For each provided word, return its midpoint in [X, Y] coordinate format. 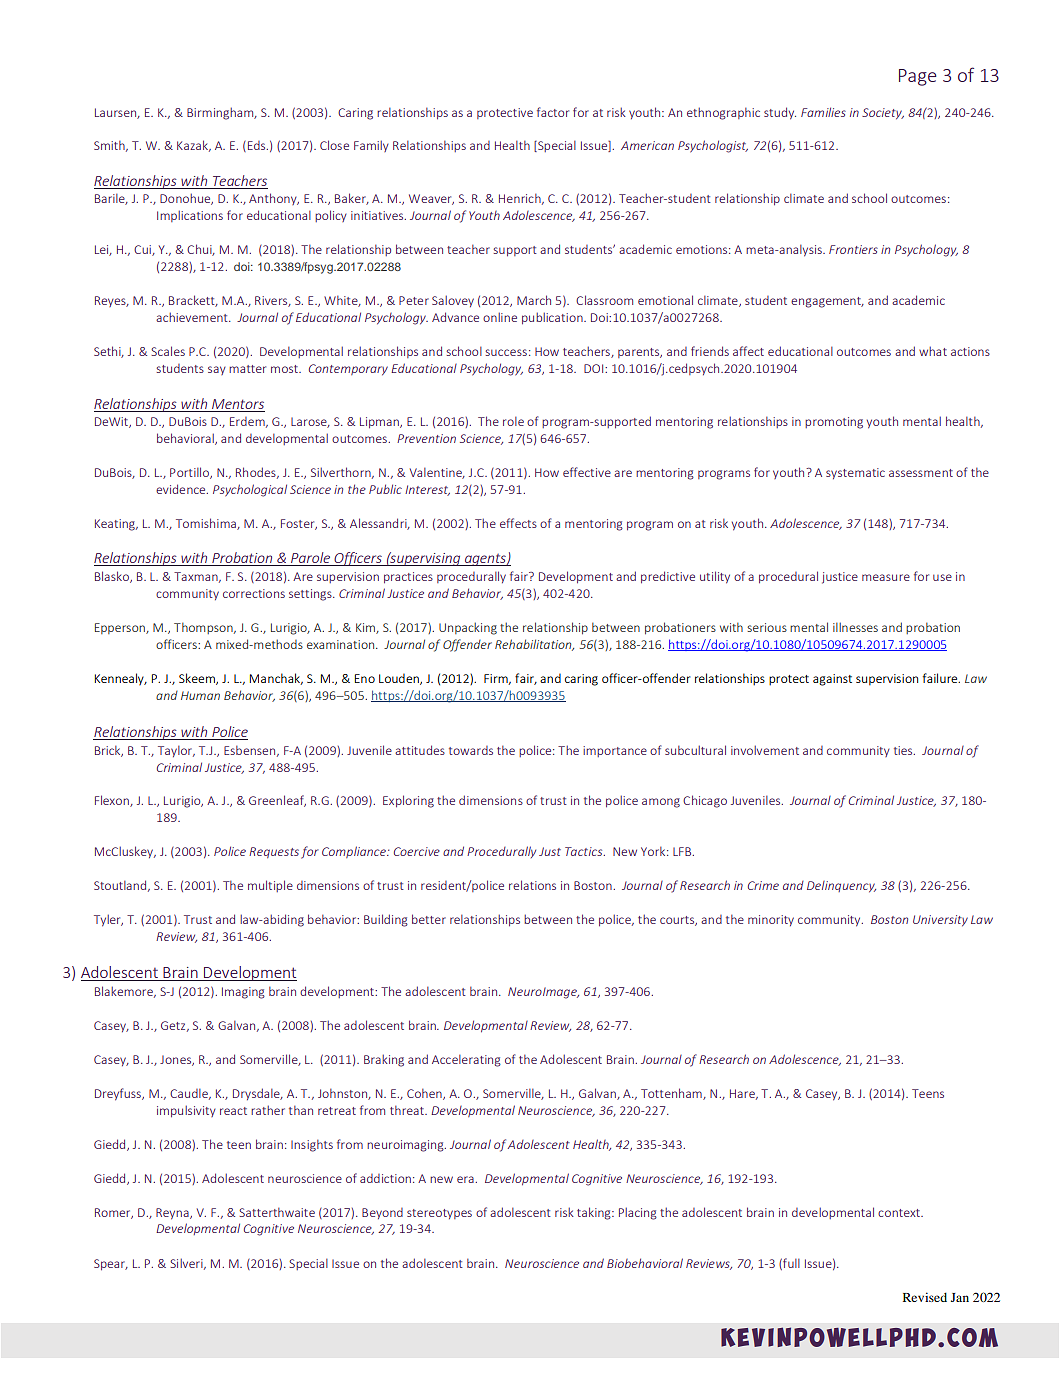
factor [553, 112]
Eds [258, 145]
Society [883, 114]
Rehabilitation [534, 645]
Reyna [173, 1214]
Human [200, 695]
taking [595, 1213]
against [832, 680]
